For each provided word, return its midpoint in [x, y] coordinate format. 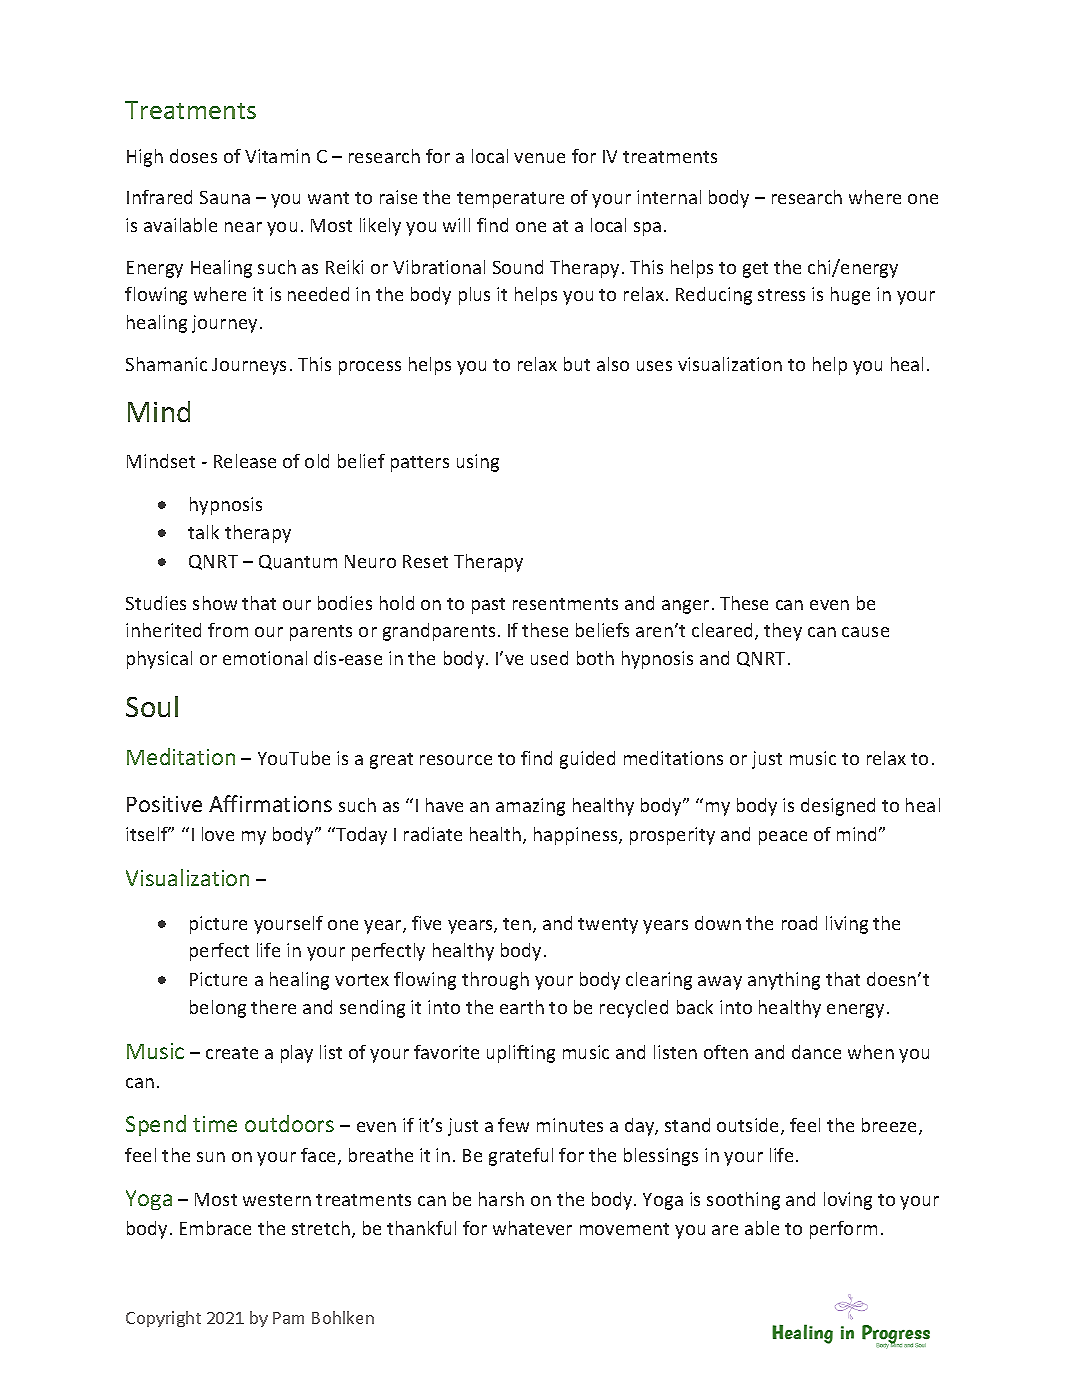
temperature [510, 200]
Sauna [225, 197]
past [488, 606]
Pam [288, 1318]
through [495, 981]
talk [203, 532]
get [755, 270]
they [783, 632]
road [799, 923]
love [218, 834]
